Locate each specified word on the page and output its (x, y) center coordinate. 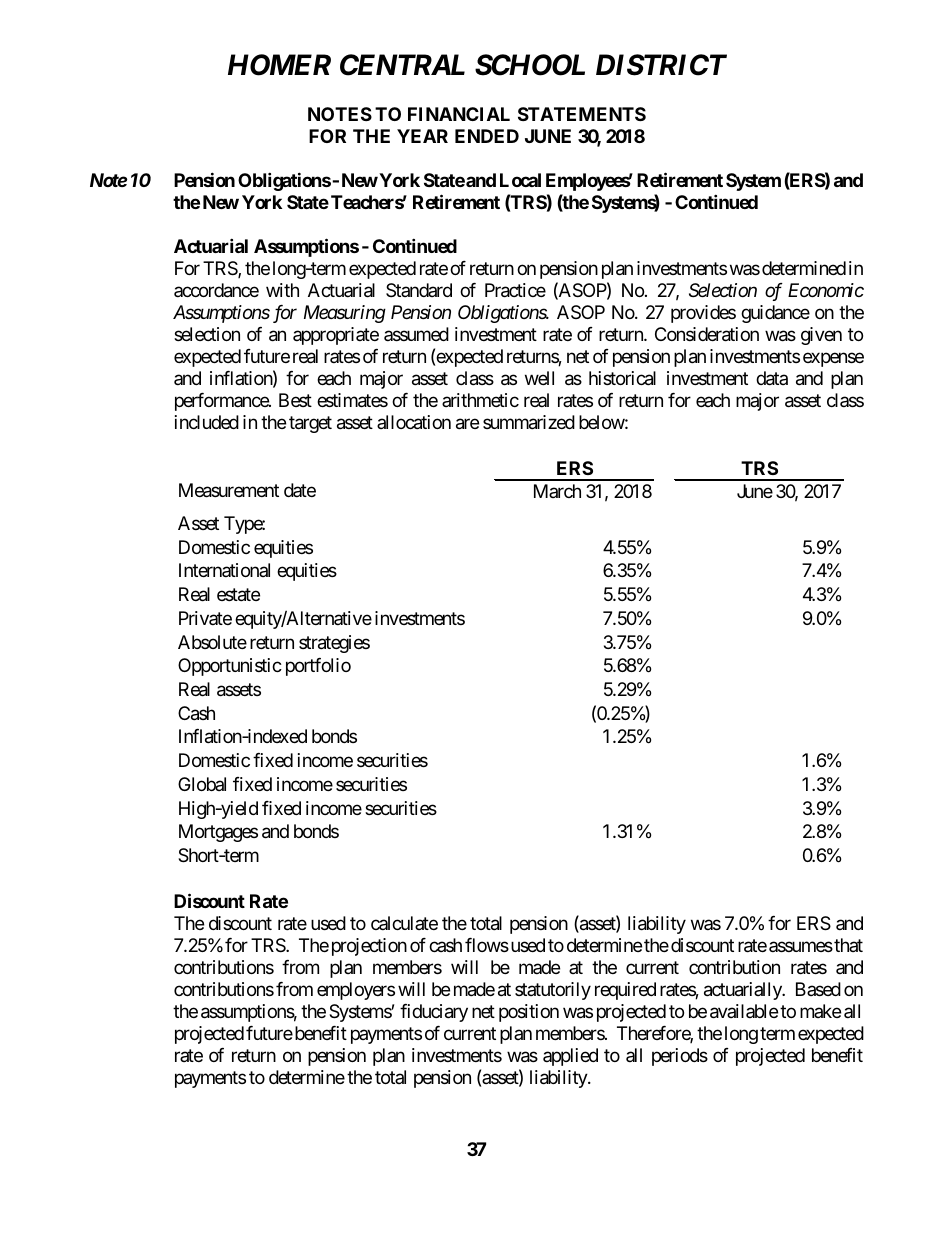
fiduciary (434, 1013)
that (847, 945)
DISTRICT (661, 65)
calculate (404, 923)
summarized (529, 422)
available (744, 1011)
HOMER (279, 65)
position (529, 1013)
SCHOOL (530, 65)
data (772, 378)
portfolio (318, 667)
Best (295, 400)
